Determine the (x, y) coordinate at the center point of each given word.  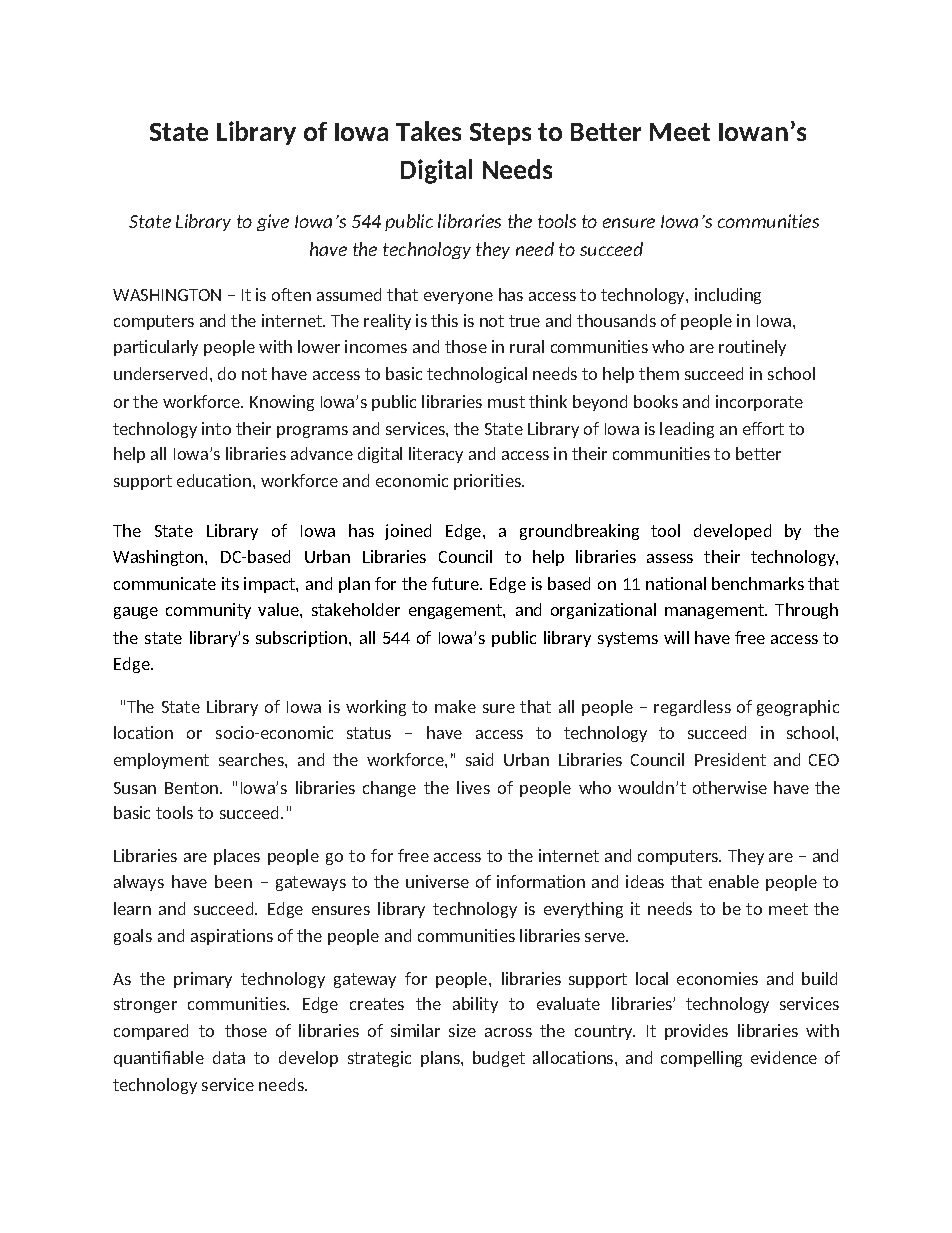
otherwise (730, 787)
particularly (156, 348)
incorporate (759, 403)
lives (473, 787)
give (273, 222)
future (456, 583)
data (229, 1057)
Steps (500, 134)
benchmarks (758, 583)
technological (477, 375)
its (230, 583)
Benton (193, 788)
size (462, 1030)
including (728, 296)
